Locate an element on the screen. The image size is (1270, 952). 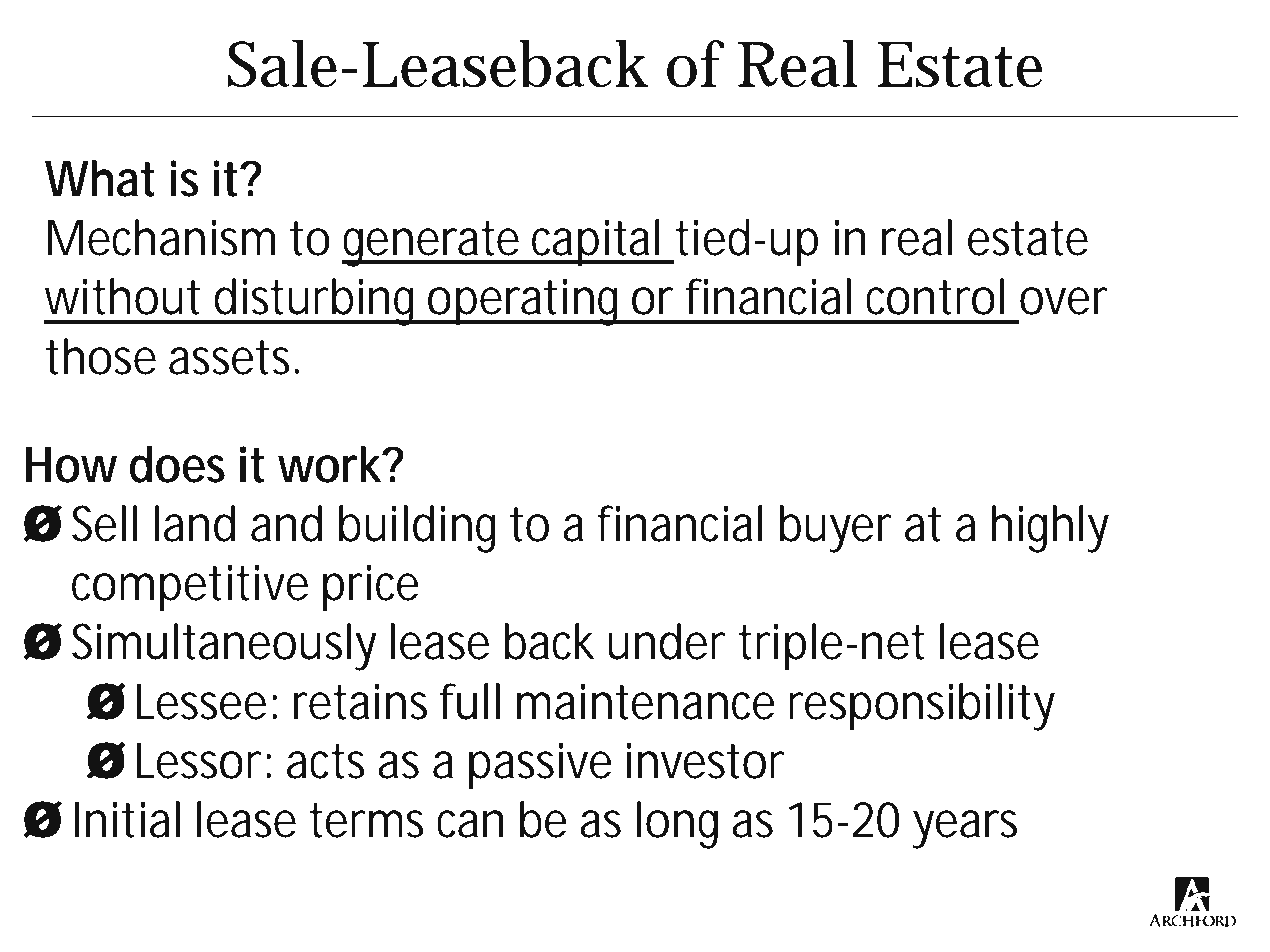
generate is located at coordinates (435, 244).
